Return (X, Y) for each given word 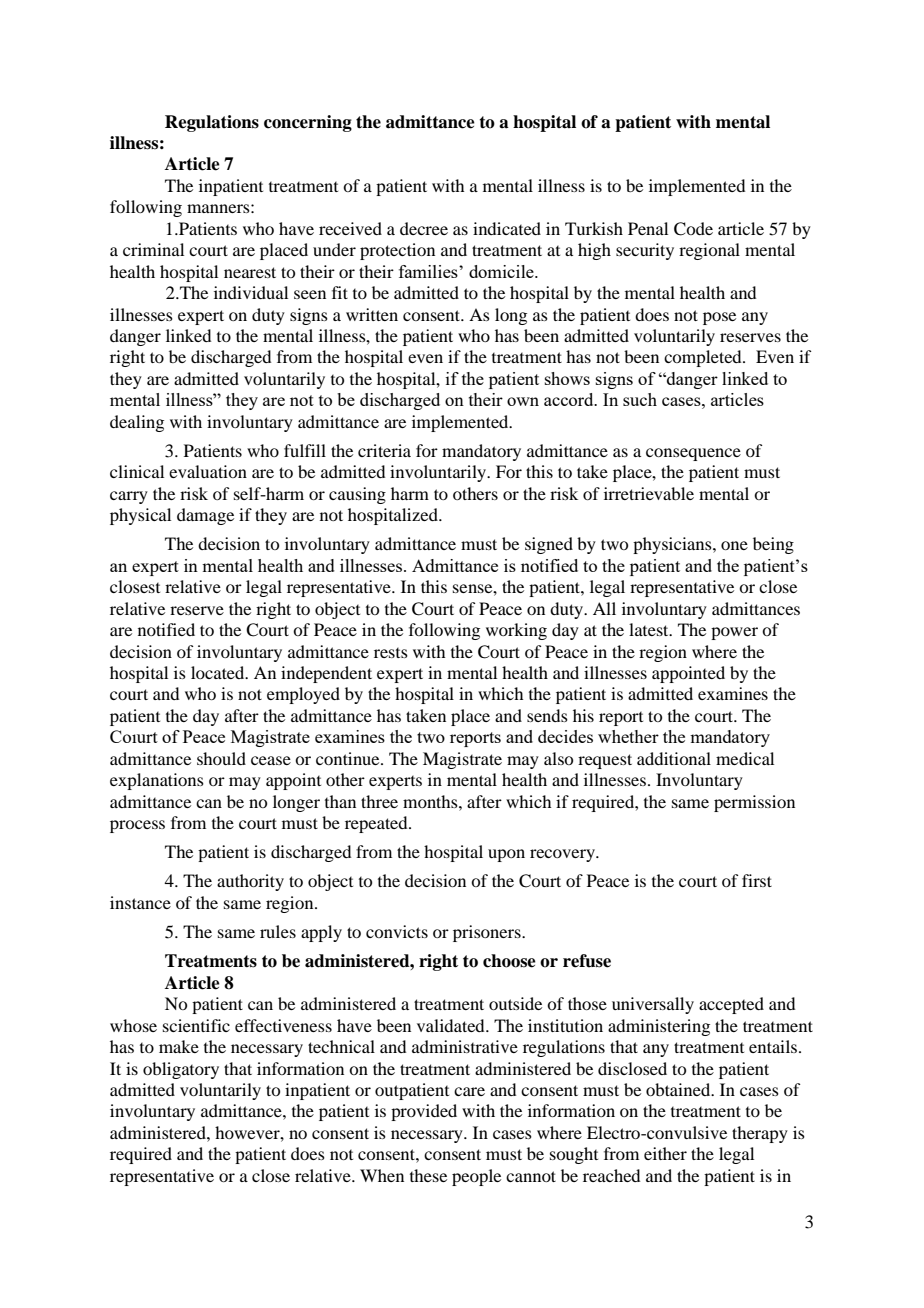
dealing (137, 423)
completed (704, 358)
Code (693, 229)
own (523, 401)
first (757, 880)
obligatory (181, 1070)
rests (391, 653)
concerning (308, 123)
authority (250, 882)
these (428, 1175)
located (219, 672)
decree (424, 228)
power (734, 633)
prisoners (488, 933)
